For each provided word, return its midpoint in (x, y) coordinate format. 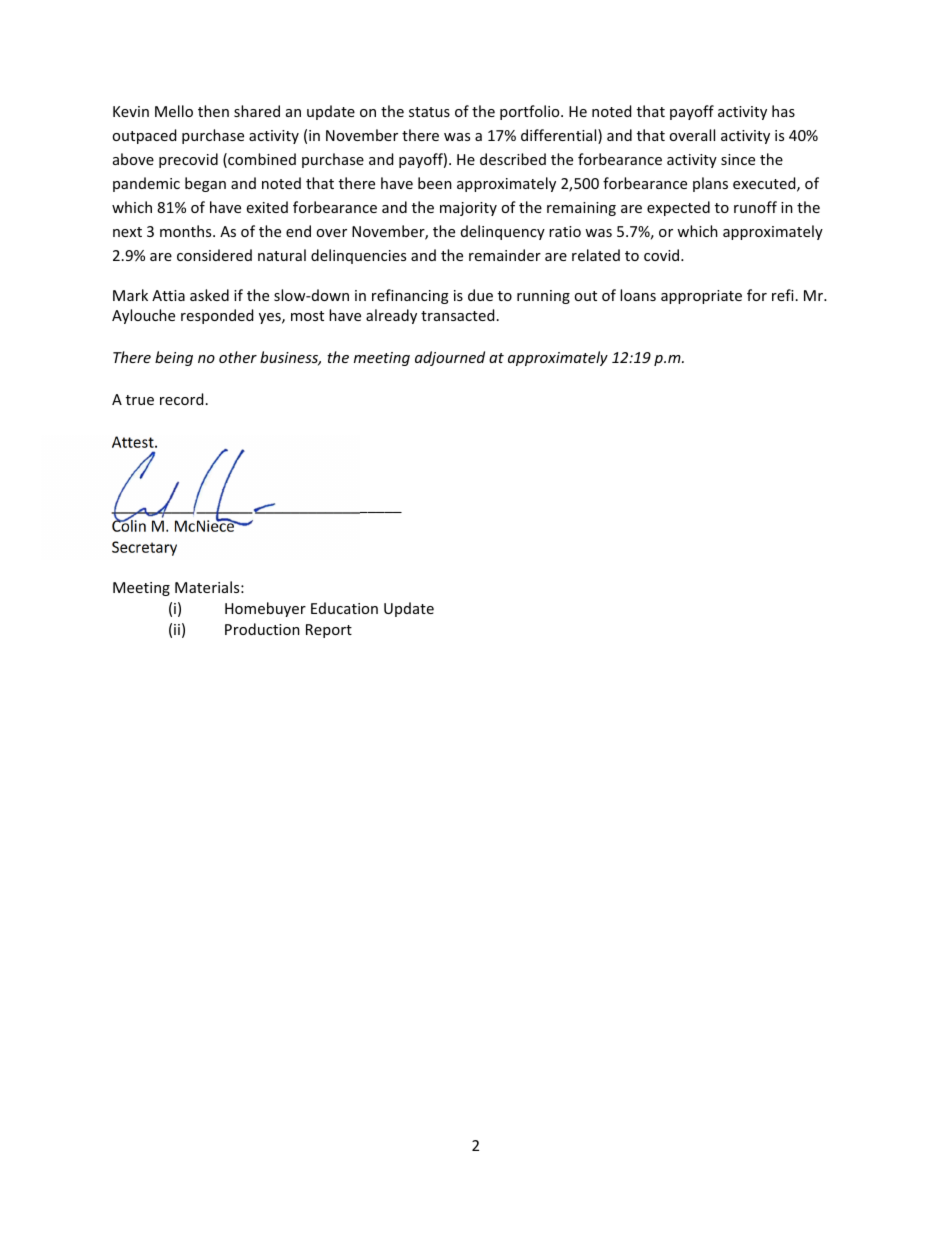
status (429, 112)
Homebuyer (265, 609)
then (213, 111)
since (738, 159)
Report (329, 631)
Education (344, 608)
